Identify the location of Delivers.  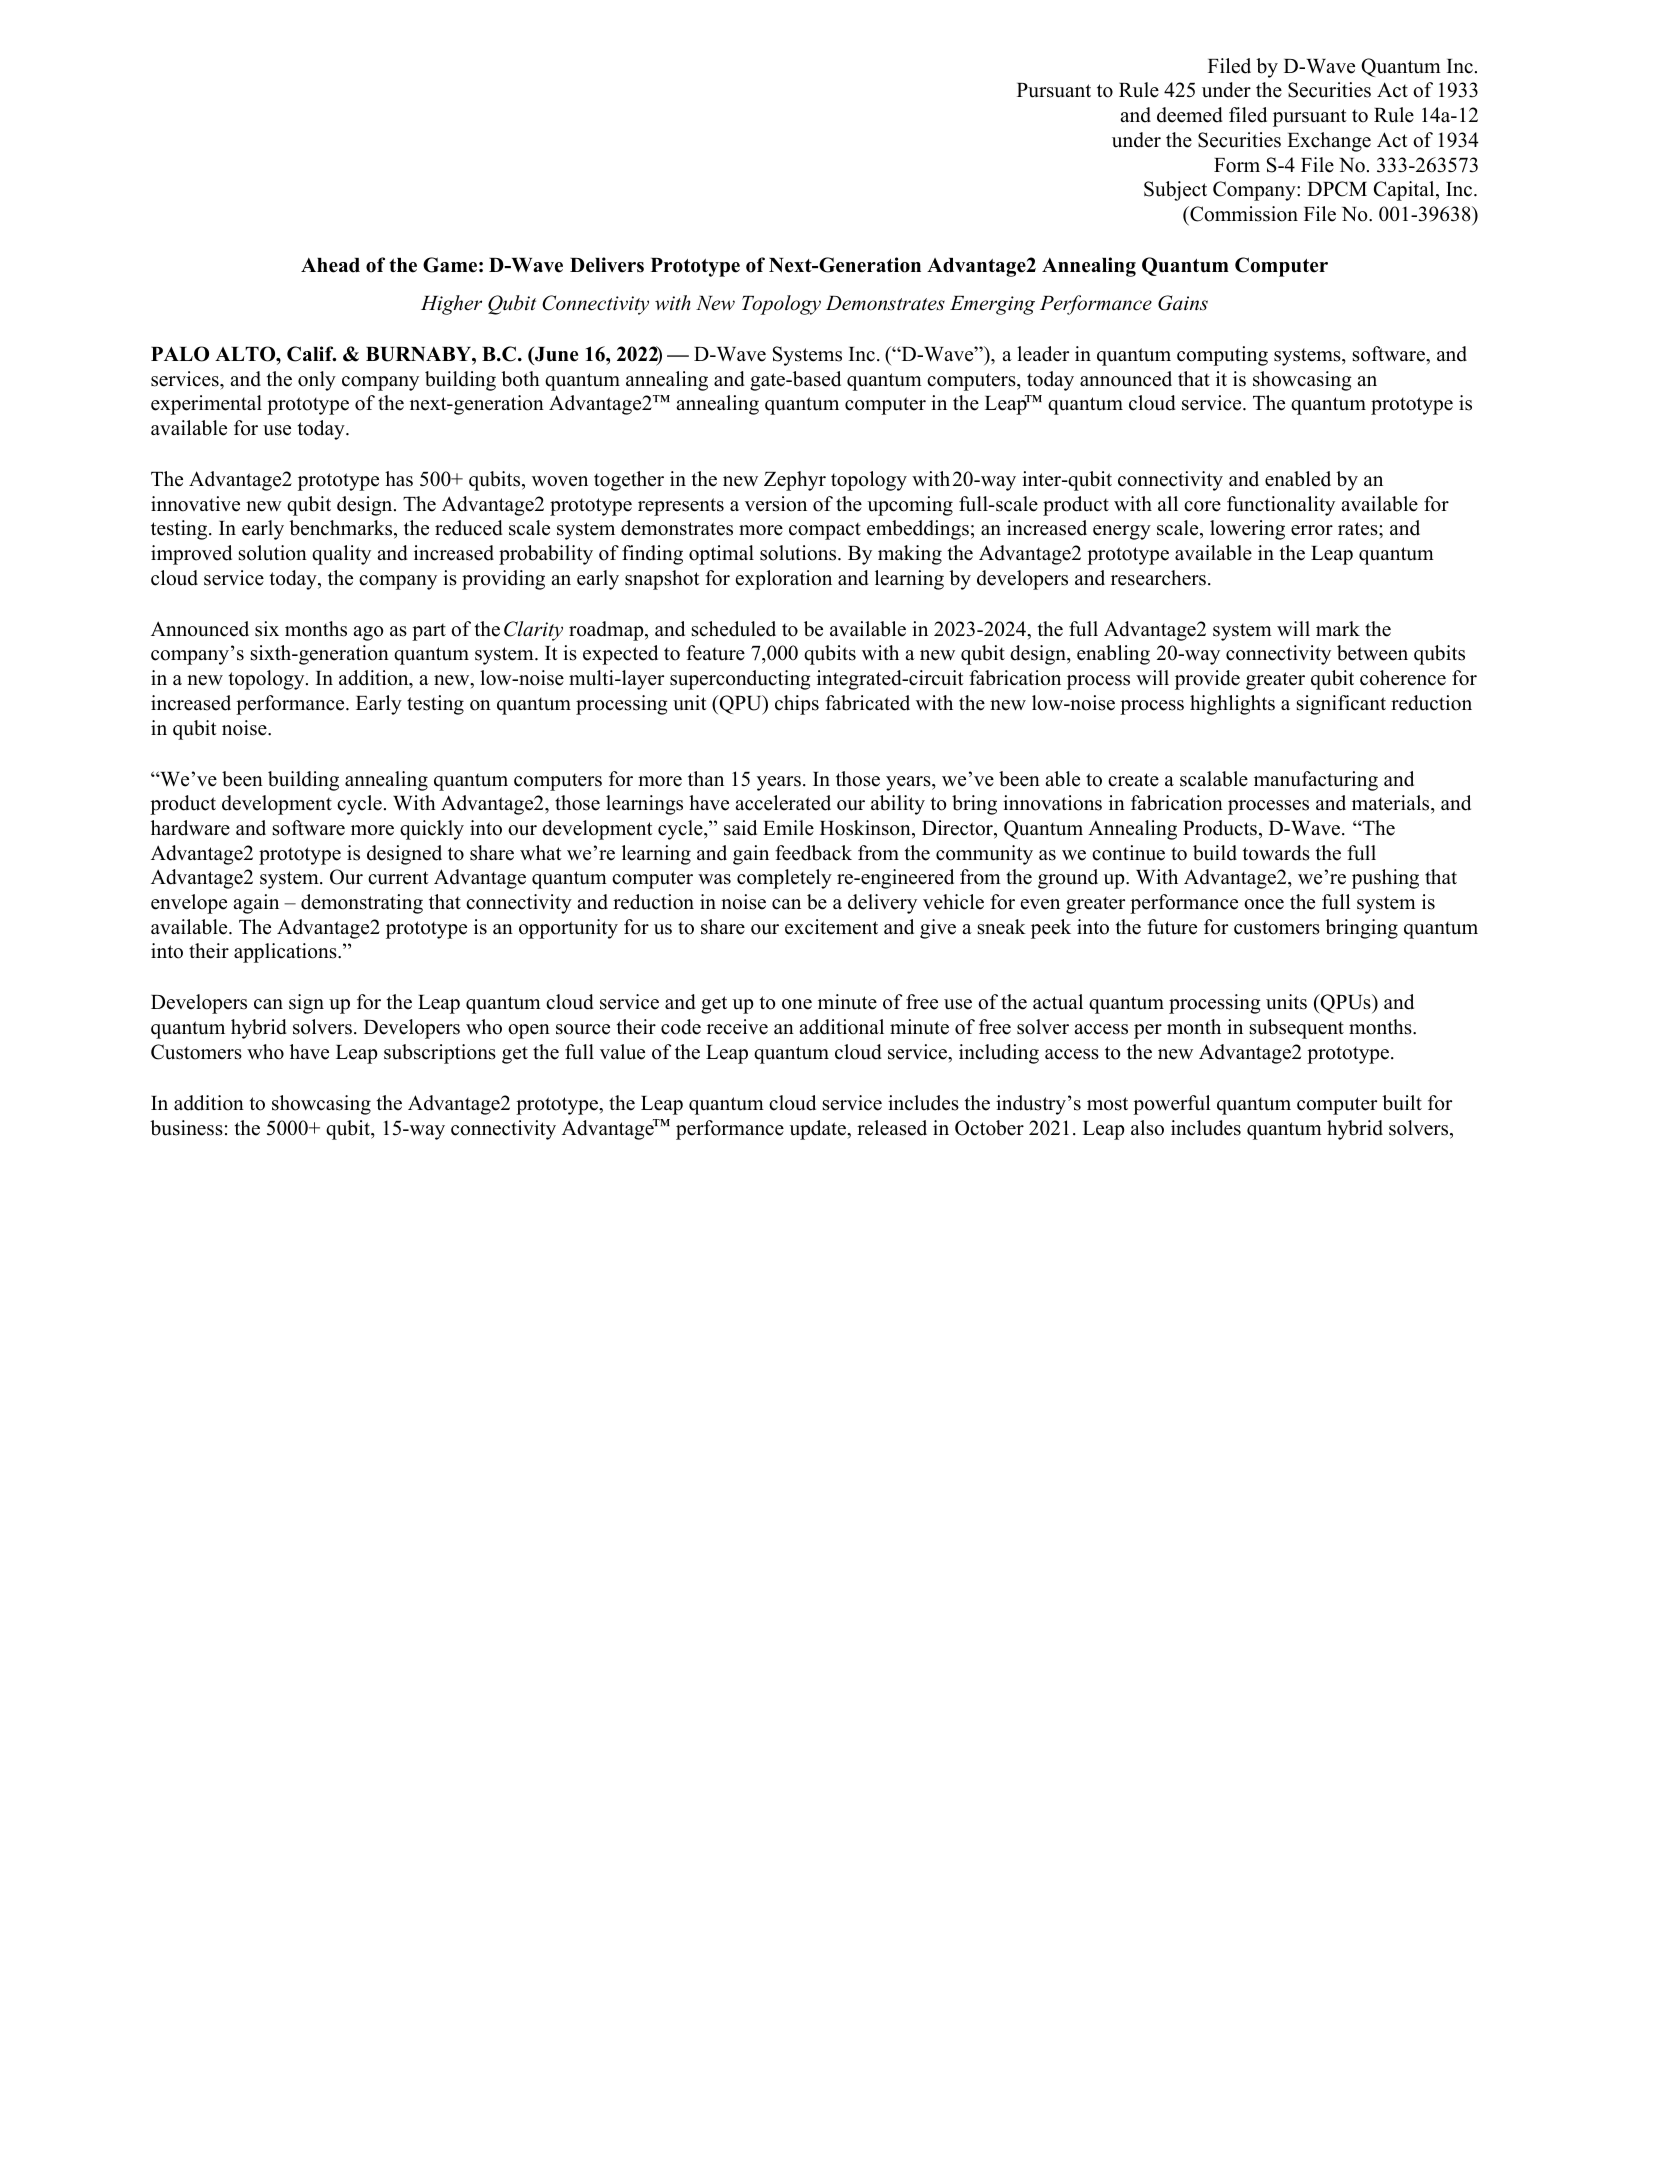
(607, 265).
